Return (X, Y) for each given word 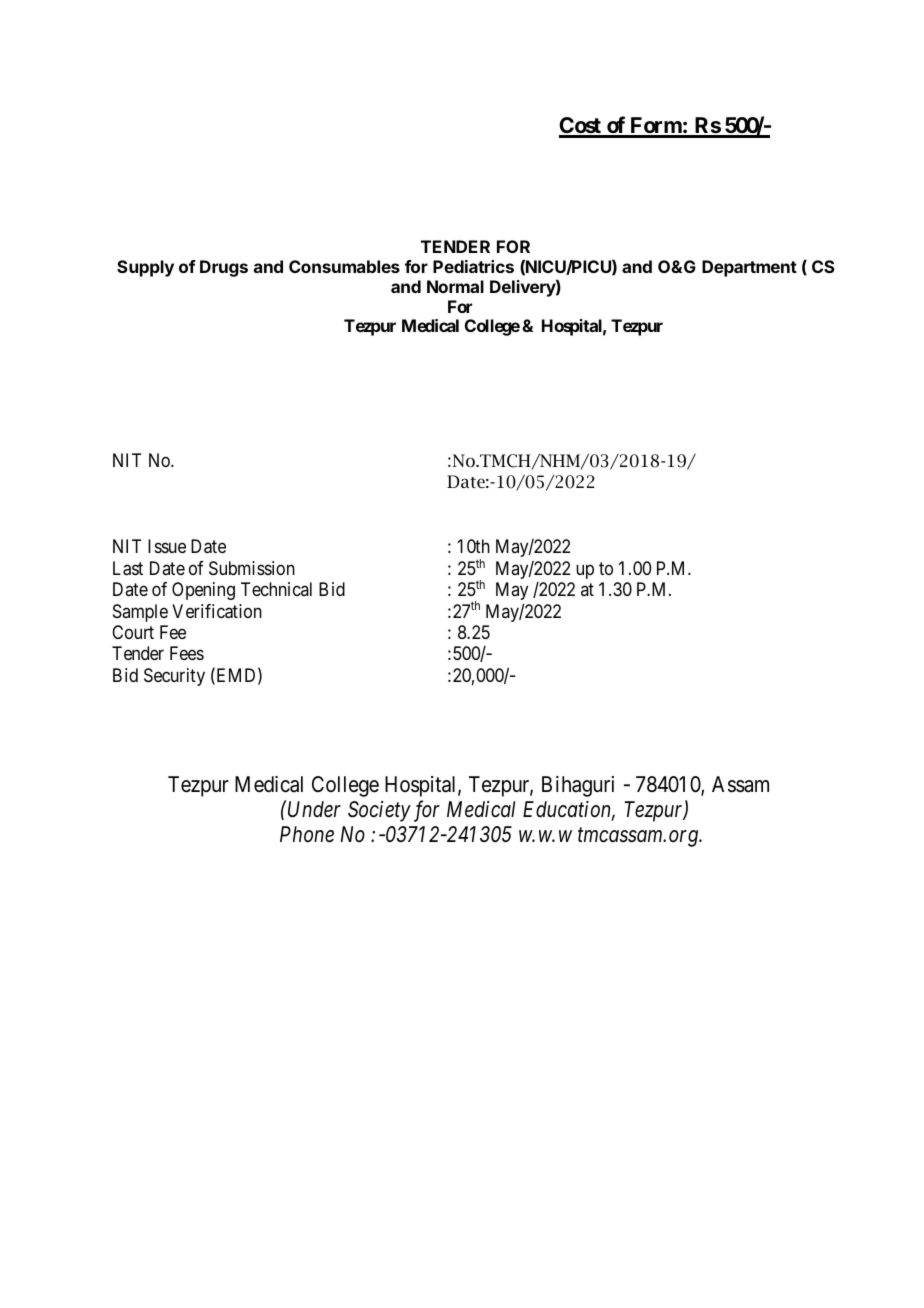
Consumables (344, 266)
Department (749, 268)
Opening (203, 591)
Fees (187, 653)
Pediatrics (473, 266)
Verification (217, 611)
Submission (252, 568)
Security (174, 677)
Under (314, 809)
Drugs (224, 268)
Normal (455, 286)
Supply (145, 268)
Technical (276, 589)
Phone (307, 834)
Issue (167, 546)
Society (379, 811)
